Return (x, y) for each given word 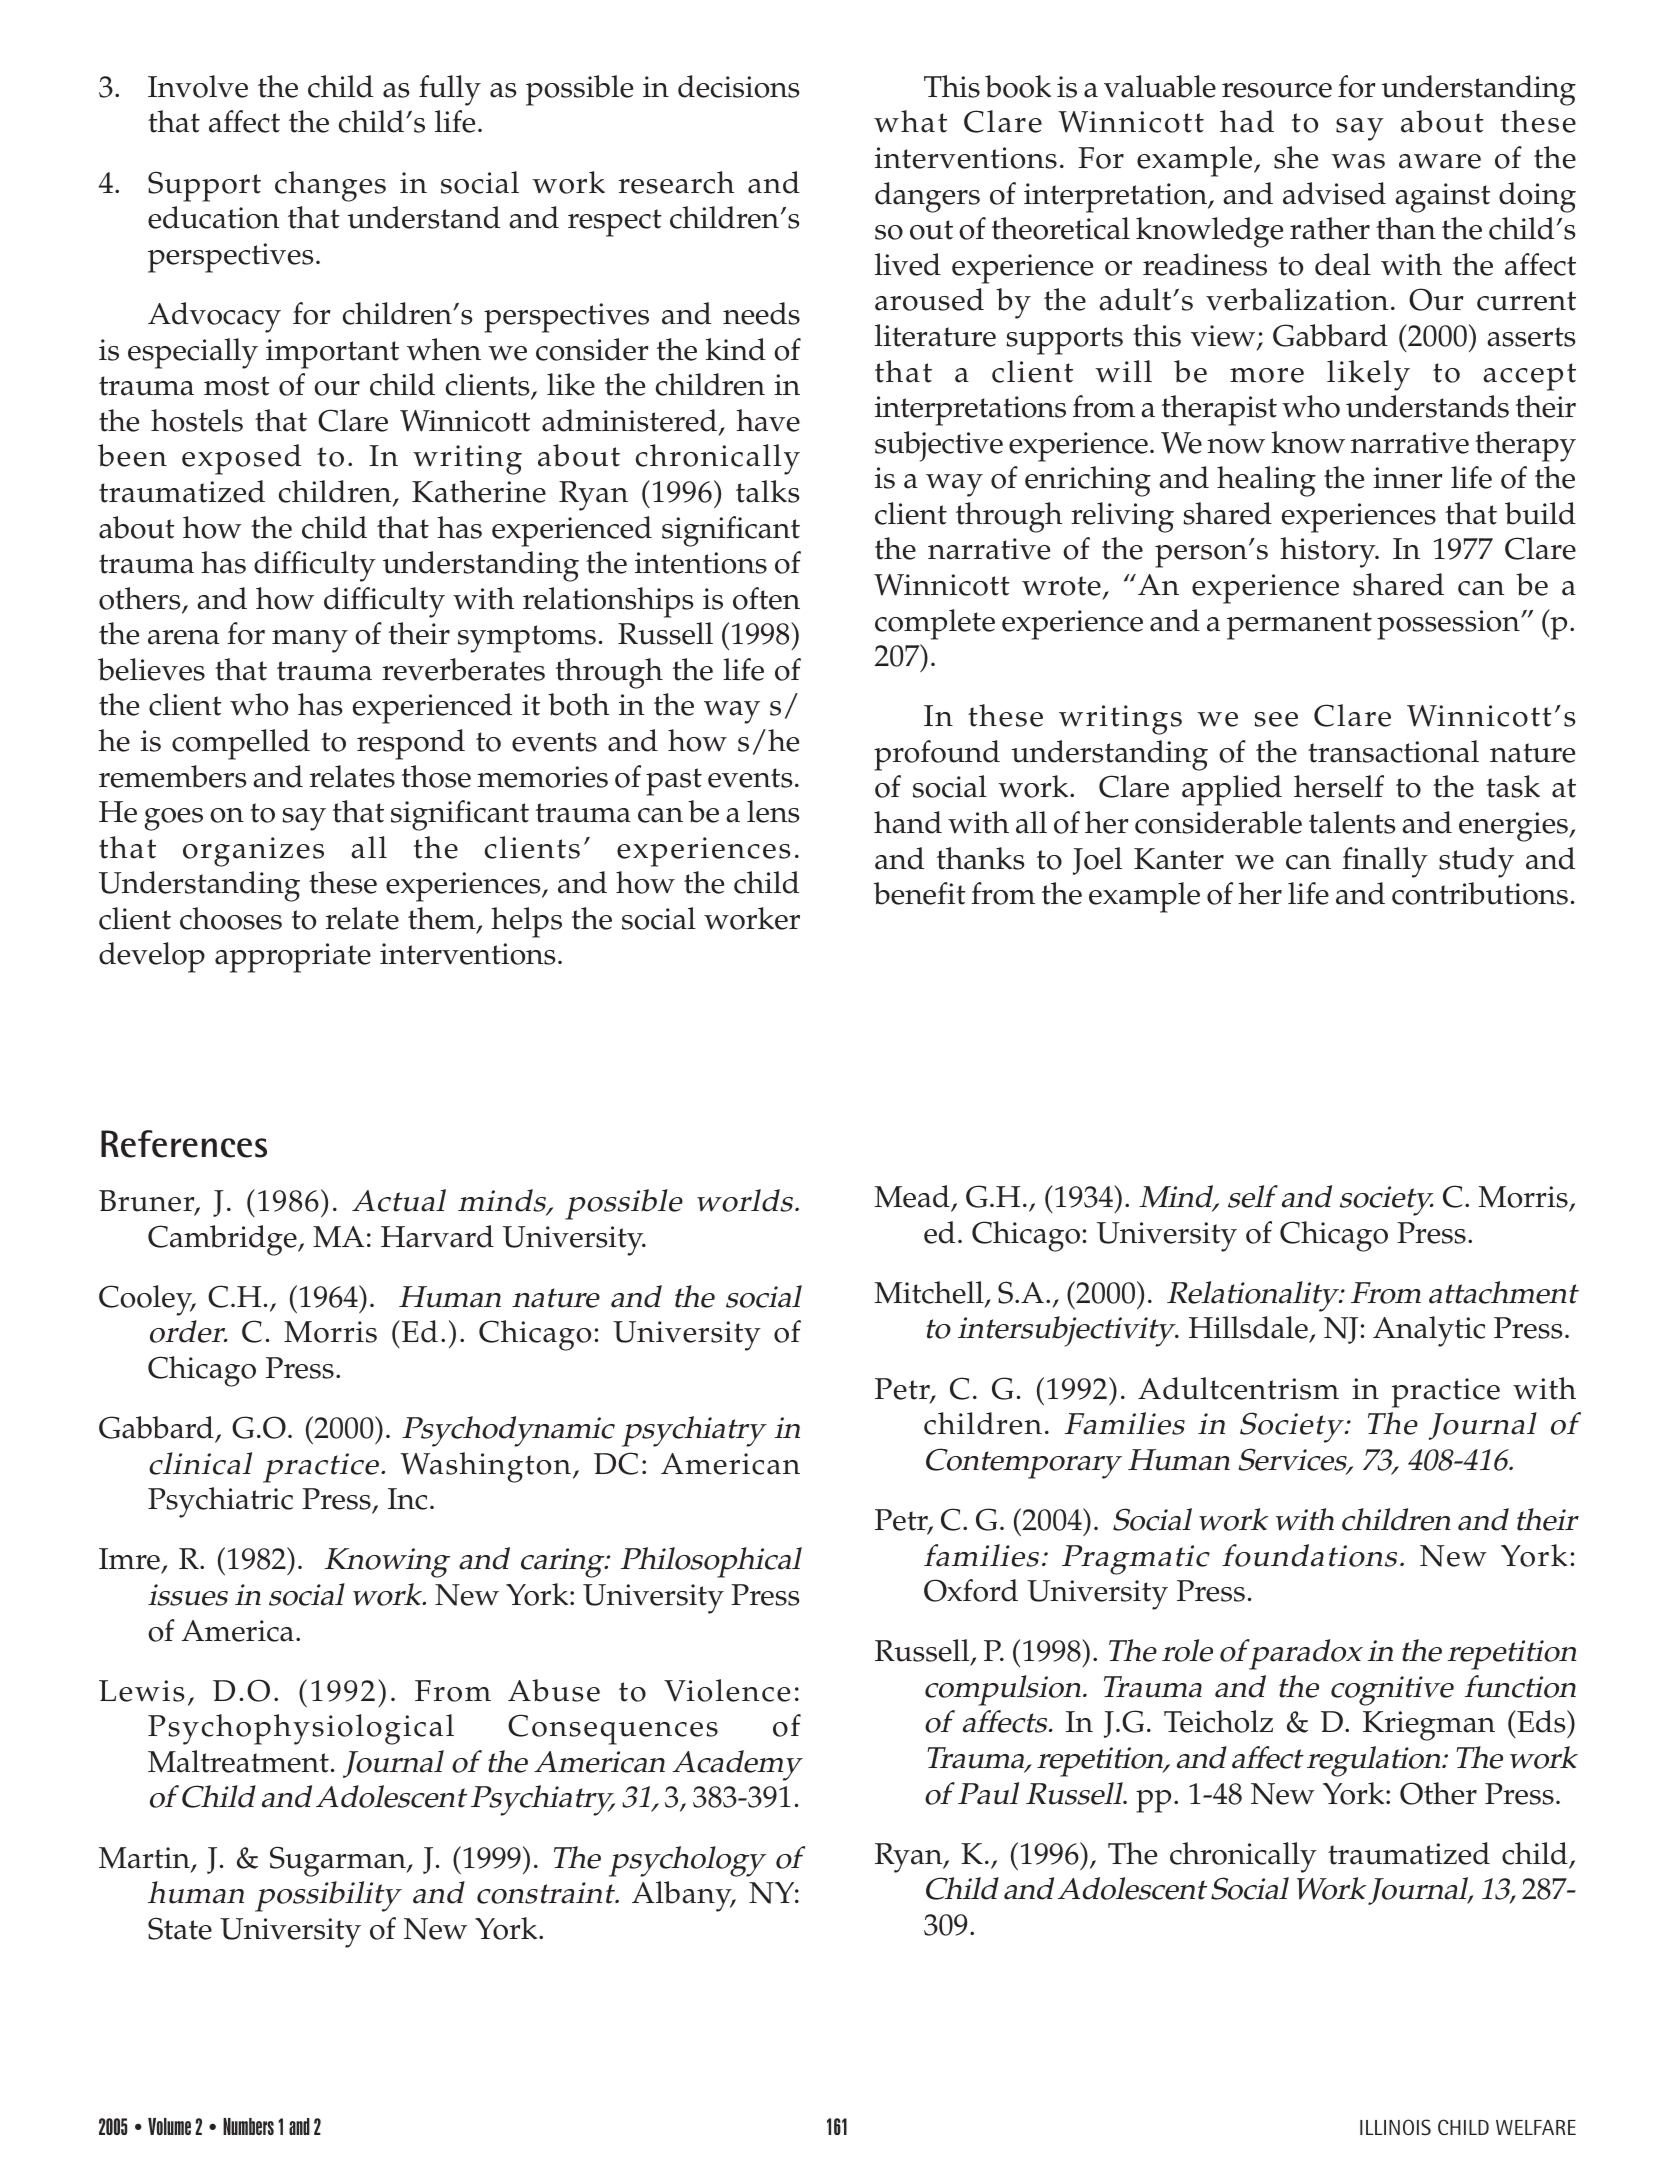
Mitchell (930, 1294)
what (910, 121)
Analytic (1429, 1331)
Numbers (248, 2126)
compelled (241, 744)
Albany (683, 1896)
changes (330, 186)
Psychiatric (220, 1502)
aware (1440, 161)
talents (1352, 822)
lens (773, 811)
